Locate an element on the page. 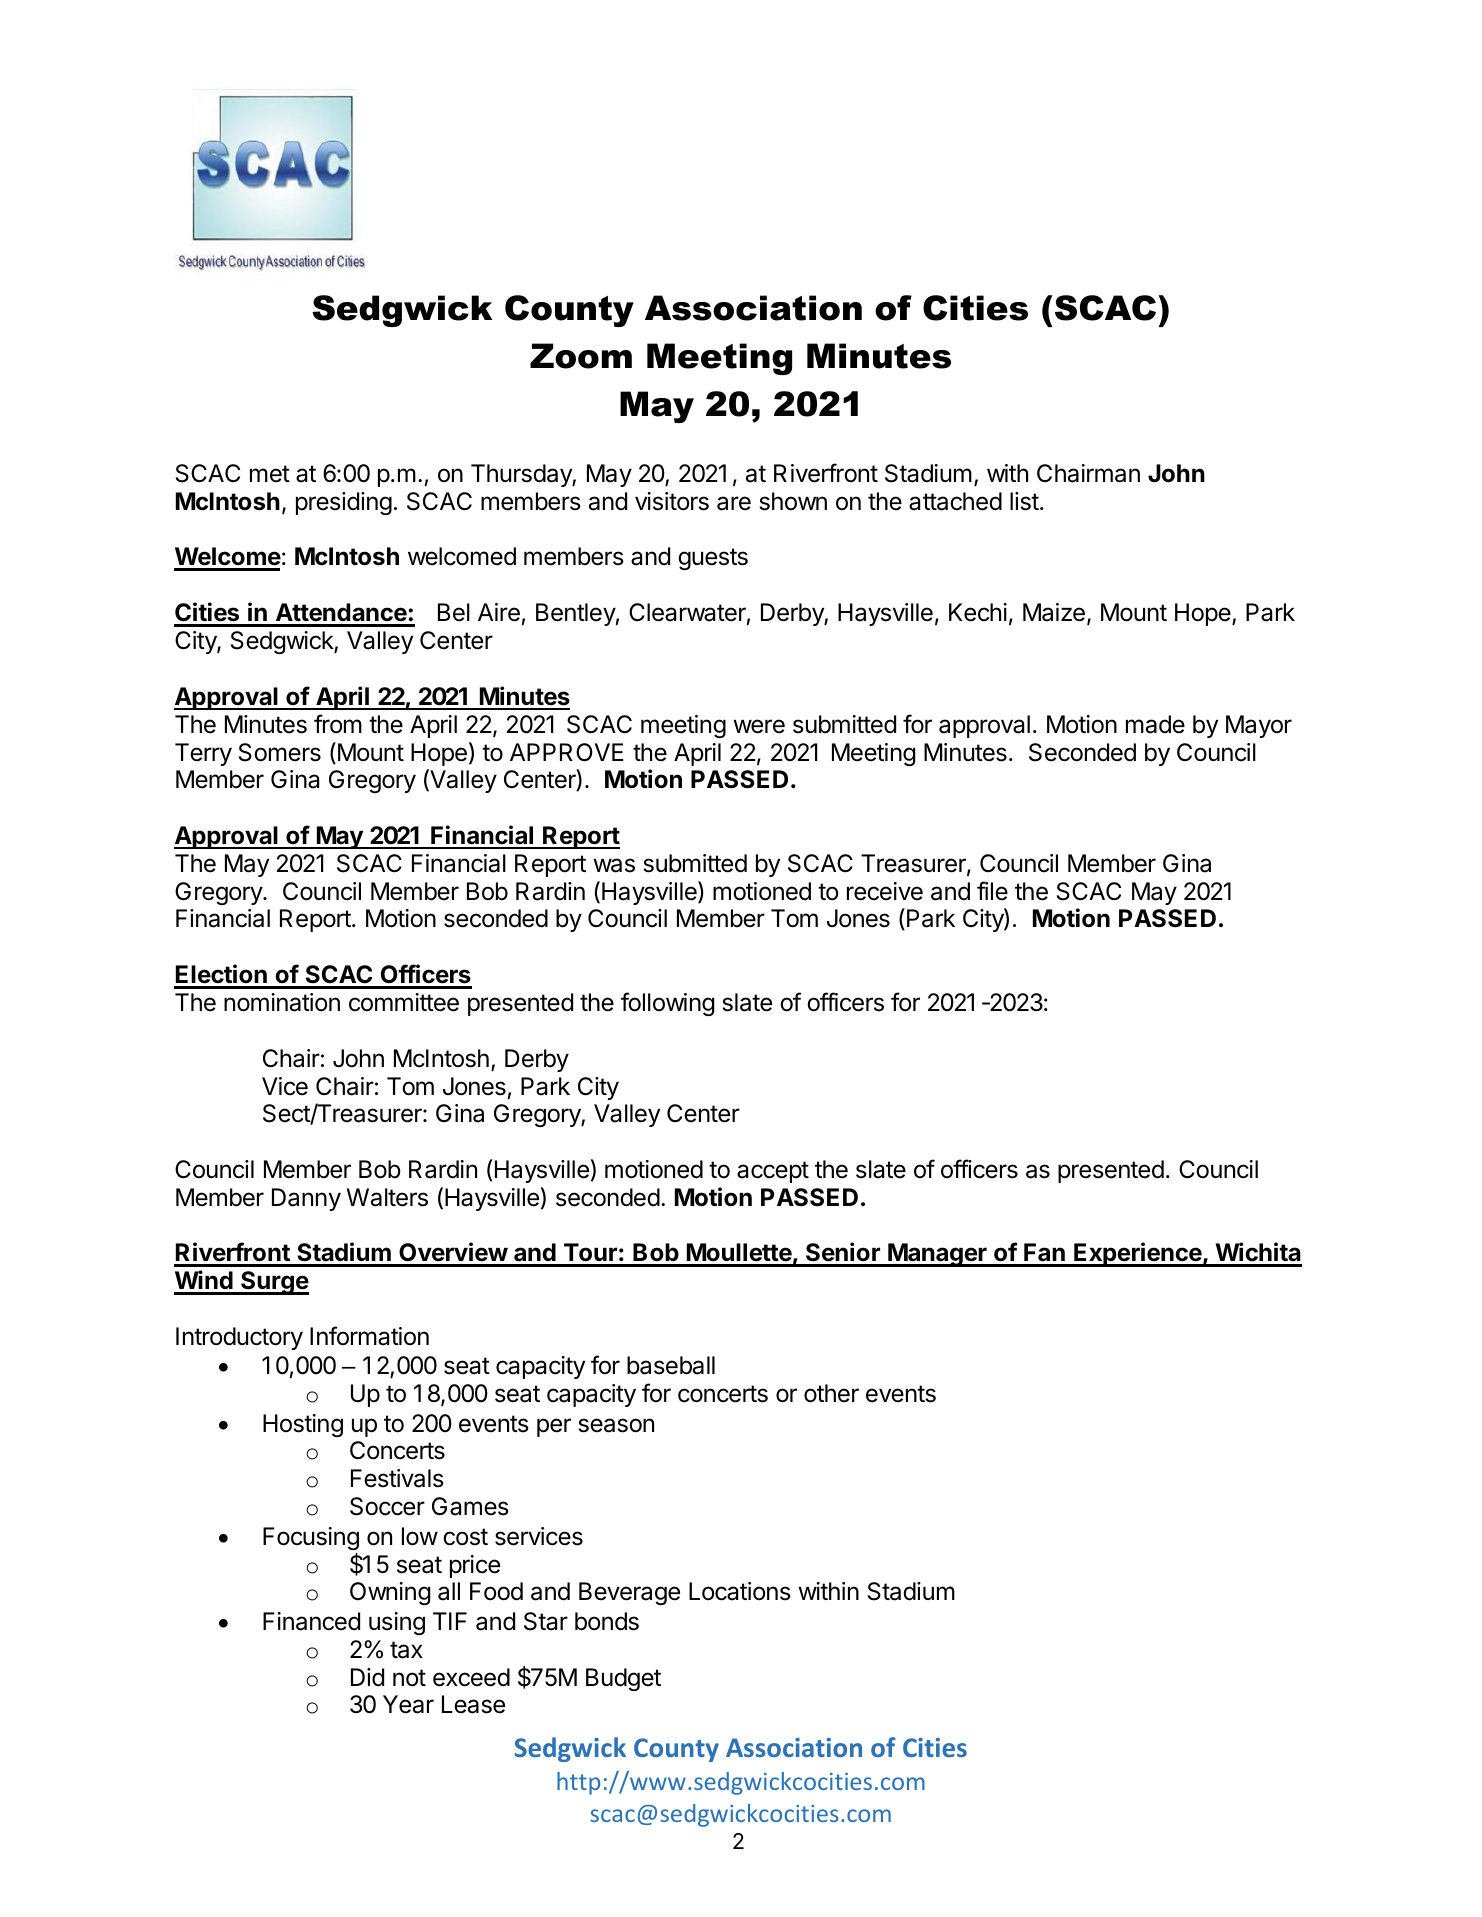  Did is located at coordinates (367, 1677).
